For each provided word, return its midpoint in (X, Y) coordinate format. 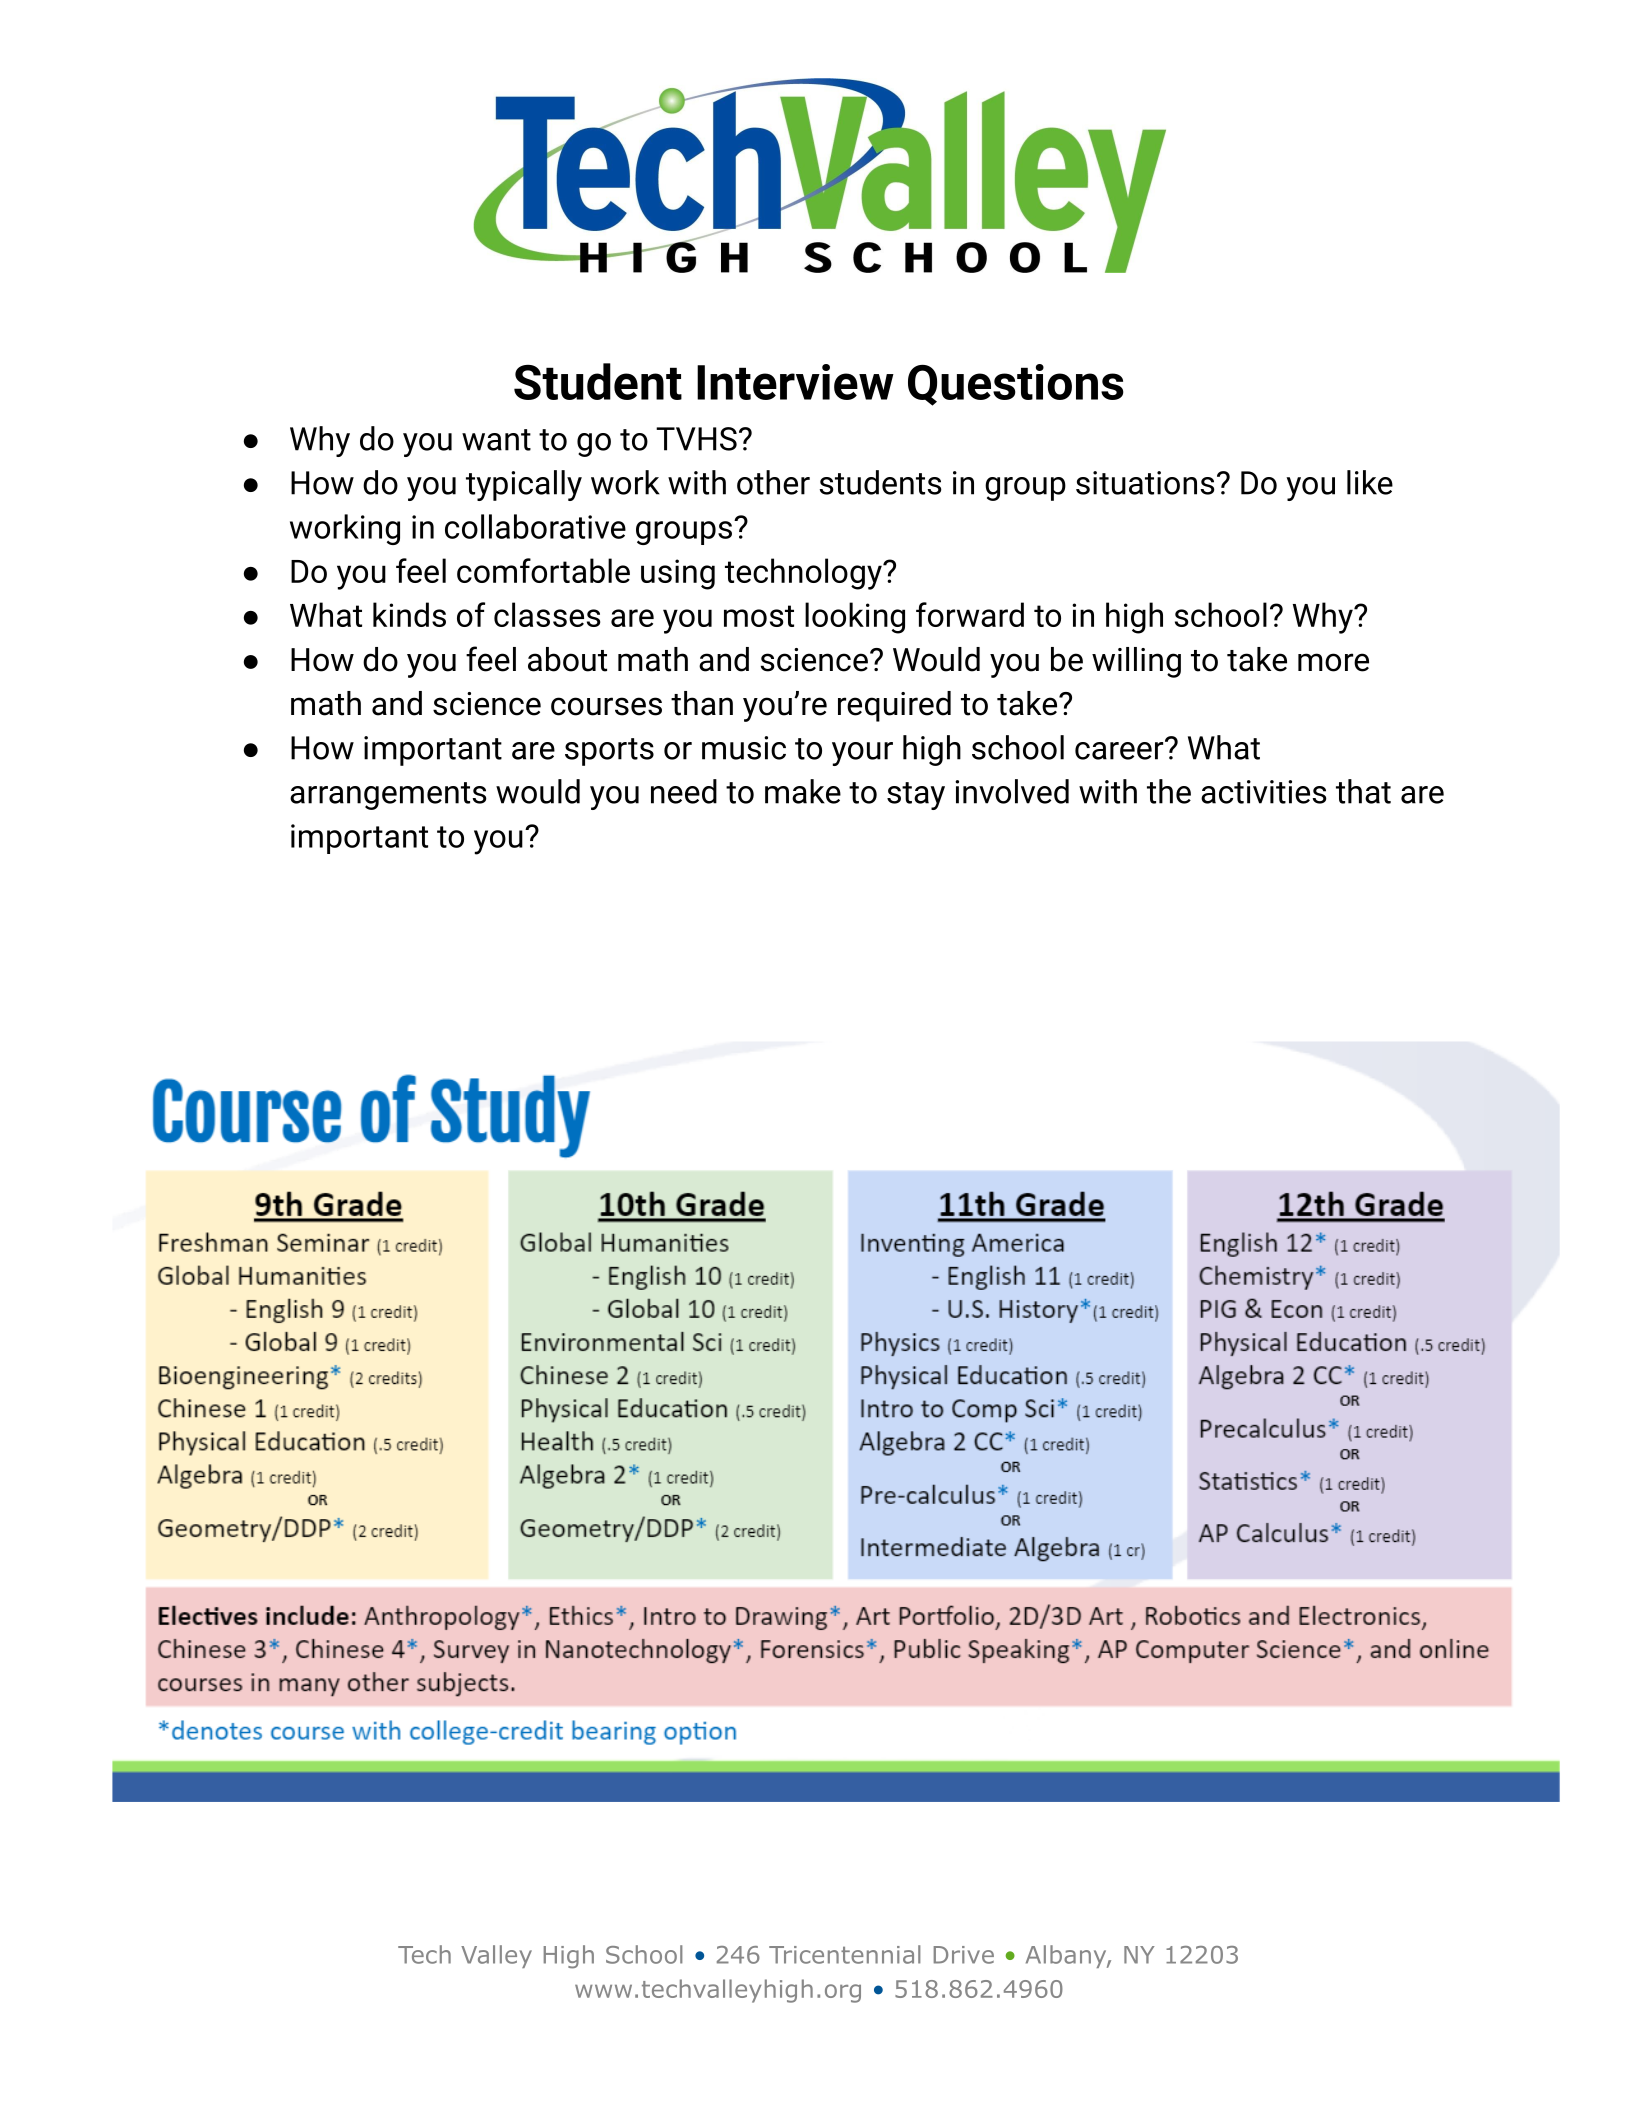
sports (609, 752)
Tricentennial (845, 1954)
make (803, 791)
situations (1145, 483)
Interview (795, 382)
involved (1012, 791)
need (684, 791)
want (496, 440)
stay (916, 796)
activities (1264, 792)
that (1363, 791)
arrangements (388, 796)
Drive (964, 1955)
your (862, 754)
